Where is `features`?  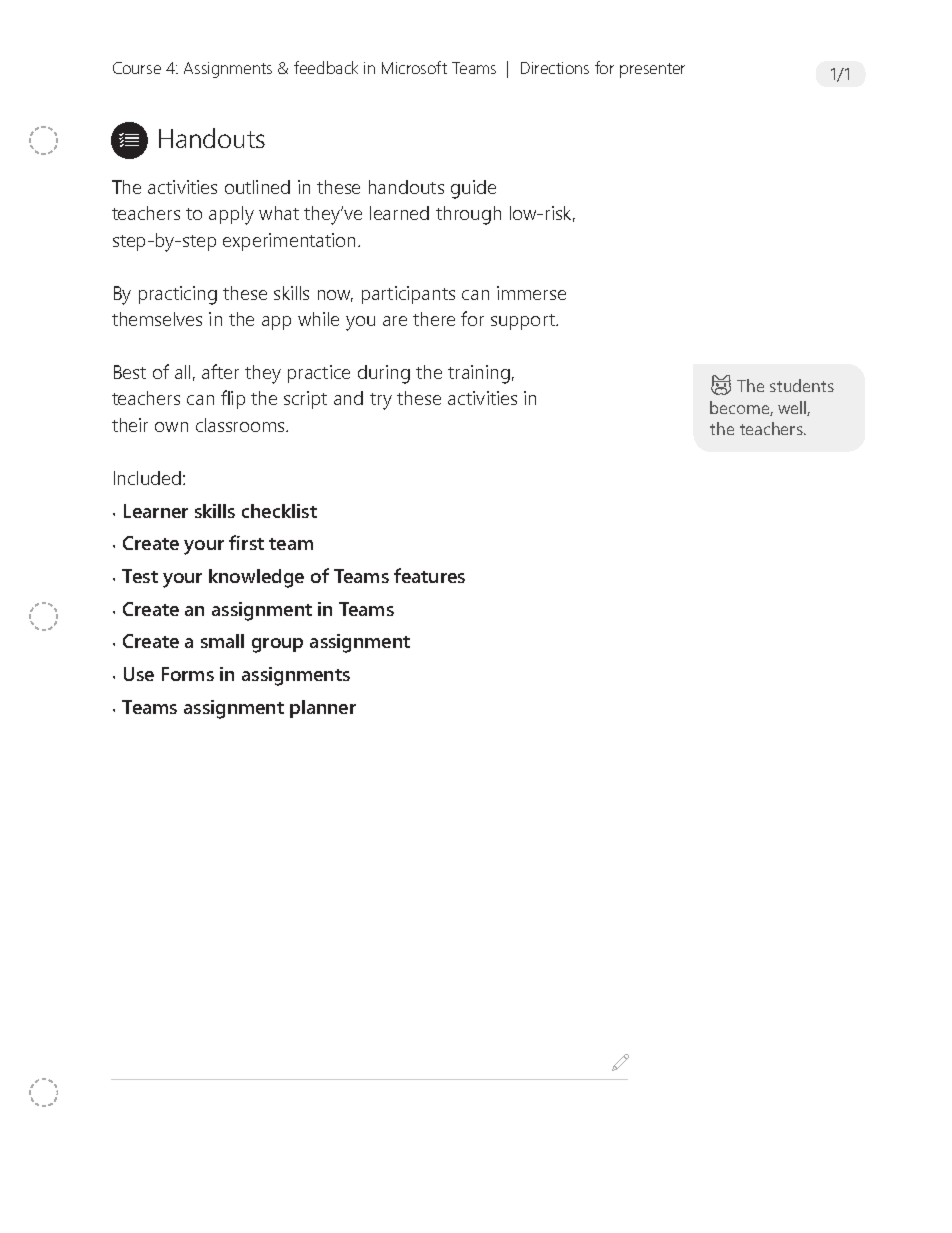 features is located at coordinates (429, 575).
